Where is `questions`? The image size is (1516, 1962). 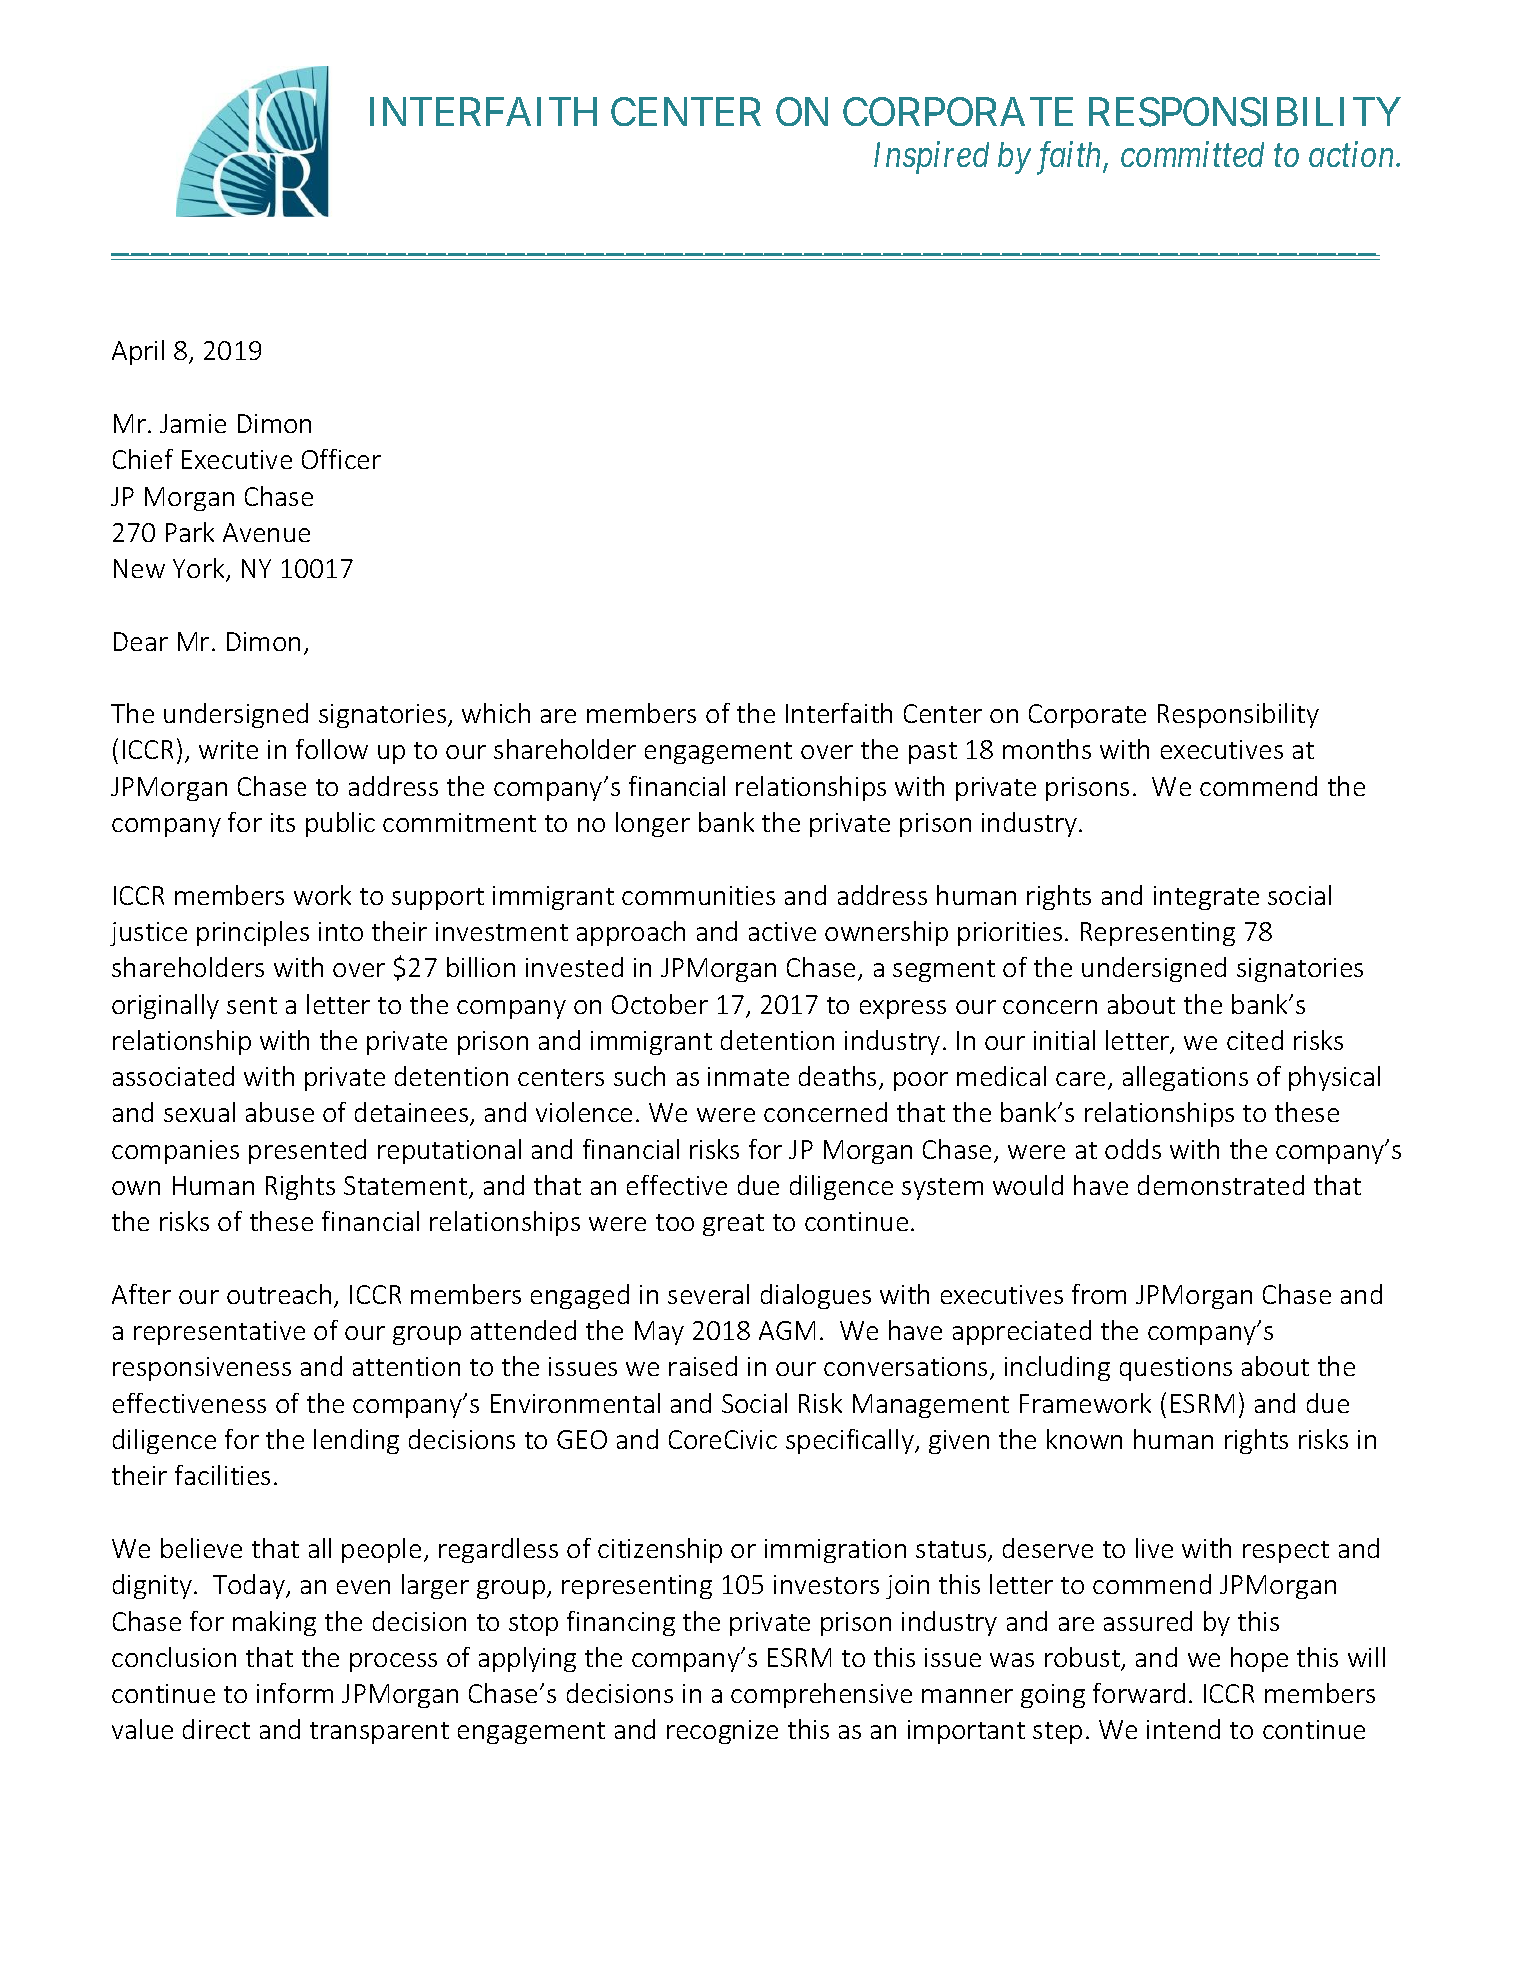 questions is located at coordinates (1176, 1369).
